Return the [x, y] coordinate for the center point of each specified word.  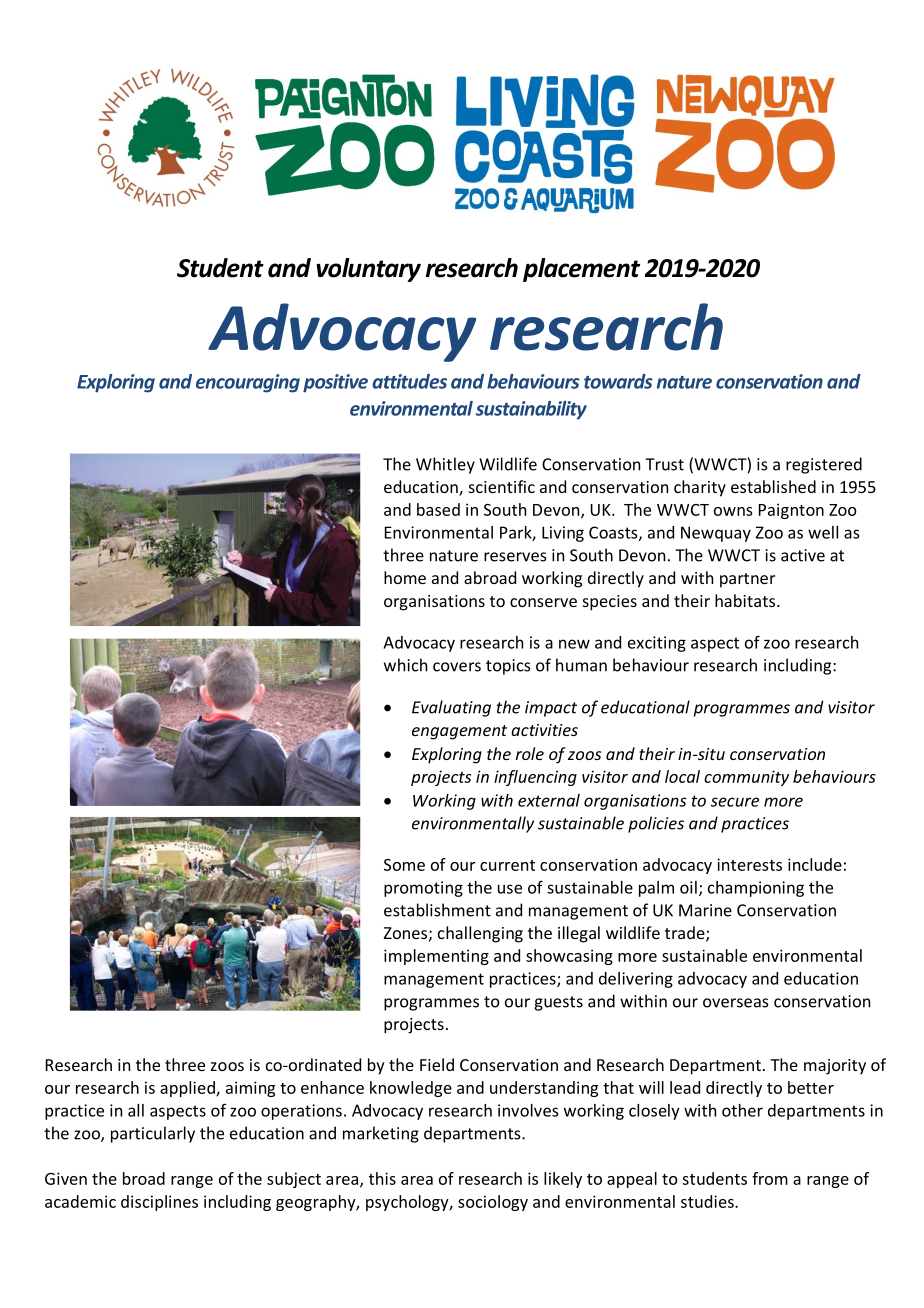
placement [581, 270]
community [746, 778]
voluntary [368, 270]
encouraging [248, 383]
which [405, 665]
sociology [493, 1203]
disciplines [159, 1203]
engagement [459, 732]
